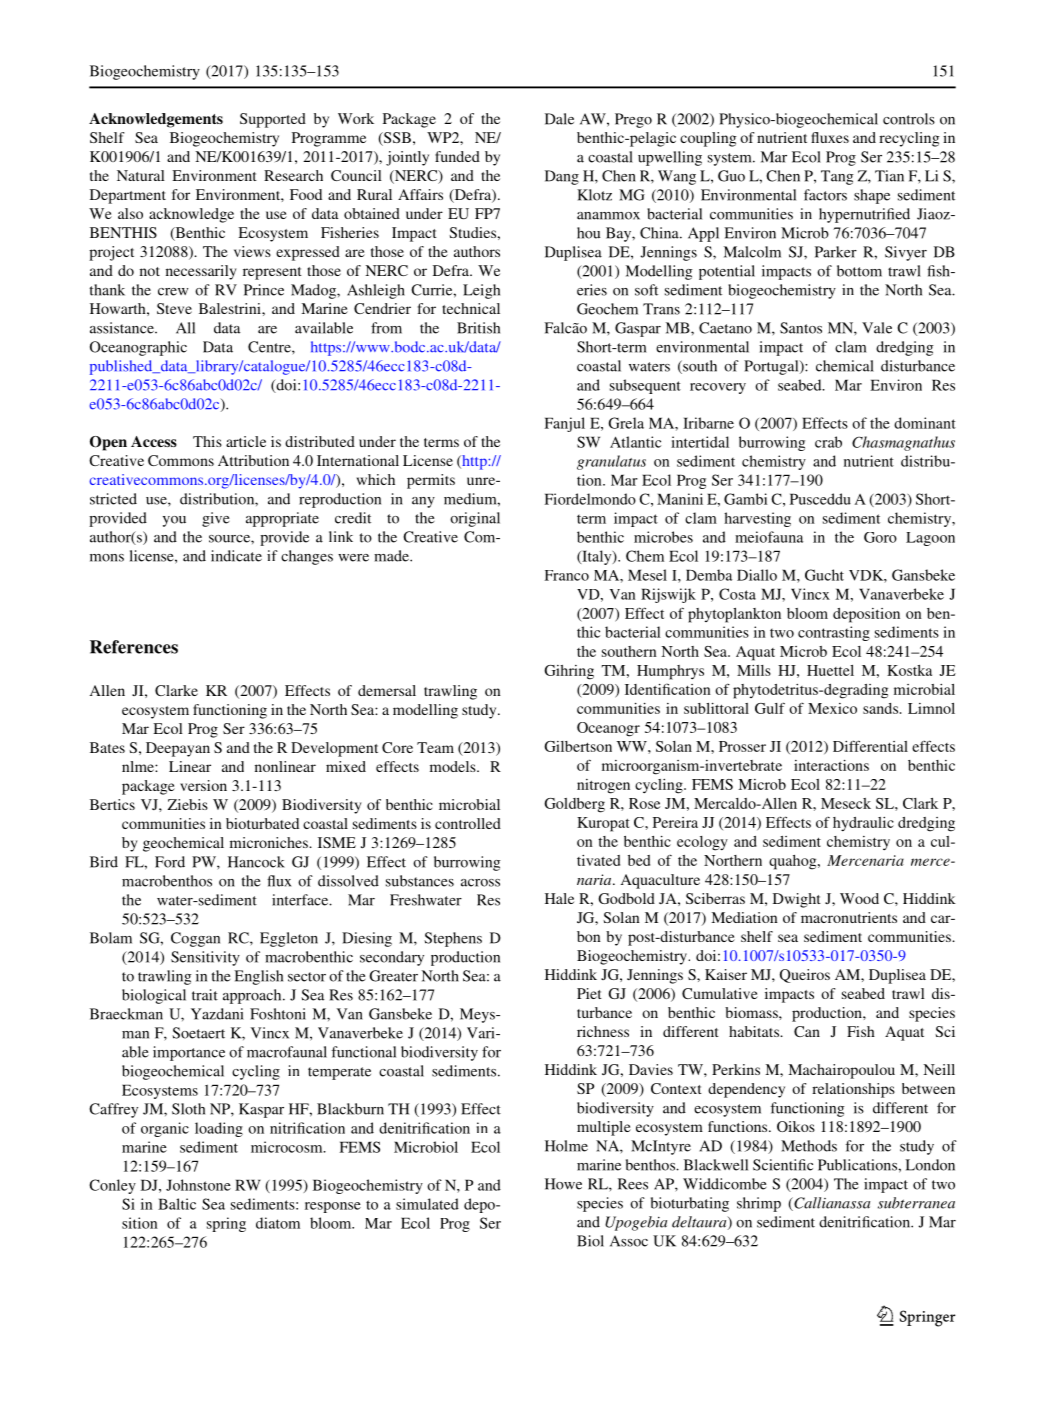  Describe the element at coordinates (475, 519) in the page. I see `original` at that location.
